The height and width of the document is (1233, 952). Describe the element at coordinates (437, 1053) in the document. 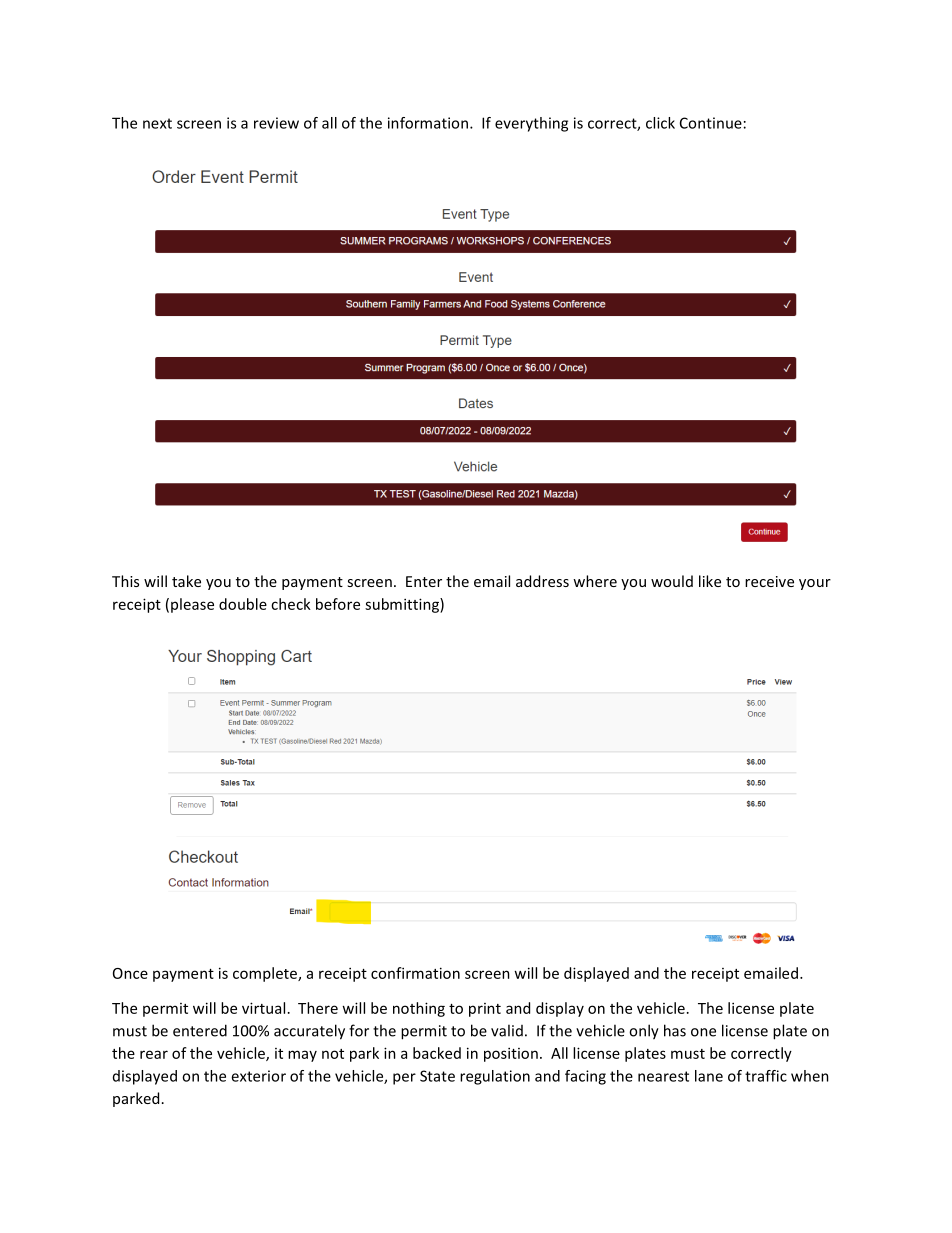

I see `backed` at that location.
